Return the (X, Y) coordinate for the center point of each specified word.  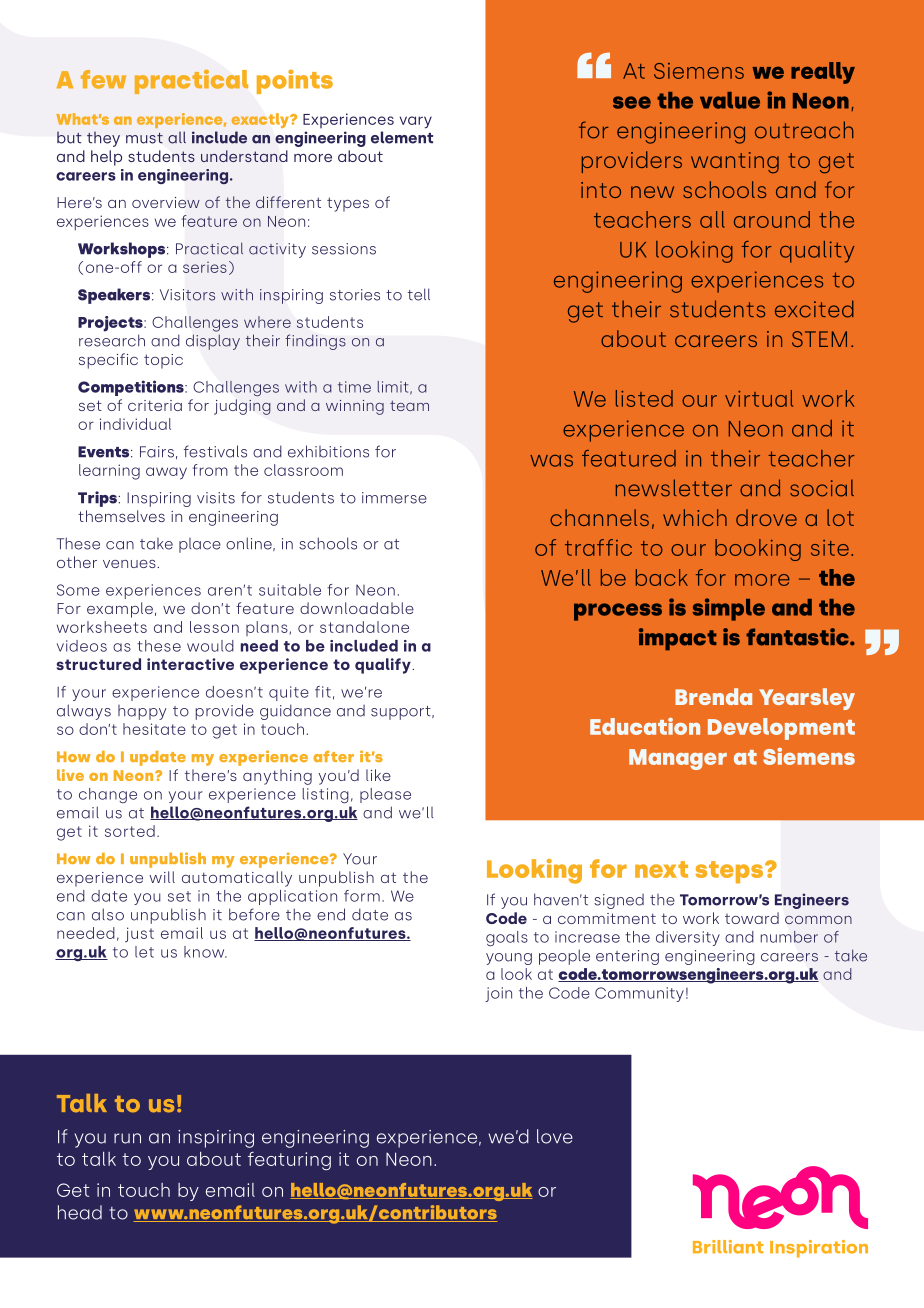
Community (639, 994)
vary (416, 122)
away (166, 473)
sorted (130, 831)
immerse (394, 498)
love (555, 1136)
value (730, 100)
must (144, 138)
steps (729, 872)
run (127, 1138)
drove (766, 517)
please (385, 795)
